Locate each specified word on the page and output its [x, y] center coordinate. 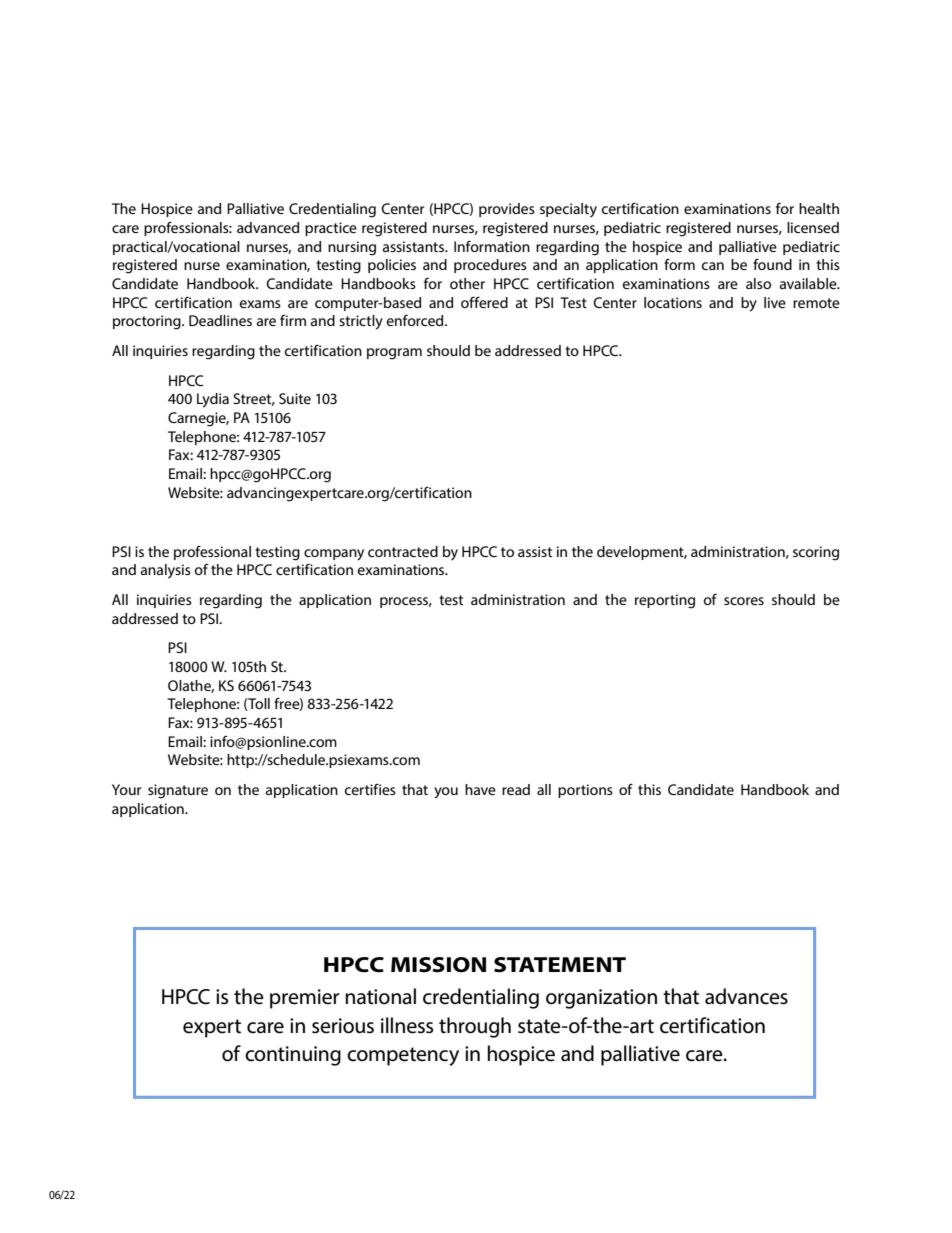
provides [507, 210]
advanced [268, 227]
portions [585, 791]
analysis [166, 571]
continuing [293, 1056]
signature [178, 791]
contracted [403, 551]
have [480, 789]
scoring [816, 553]
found [772, 264]
